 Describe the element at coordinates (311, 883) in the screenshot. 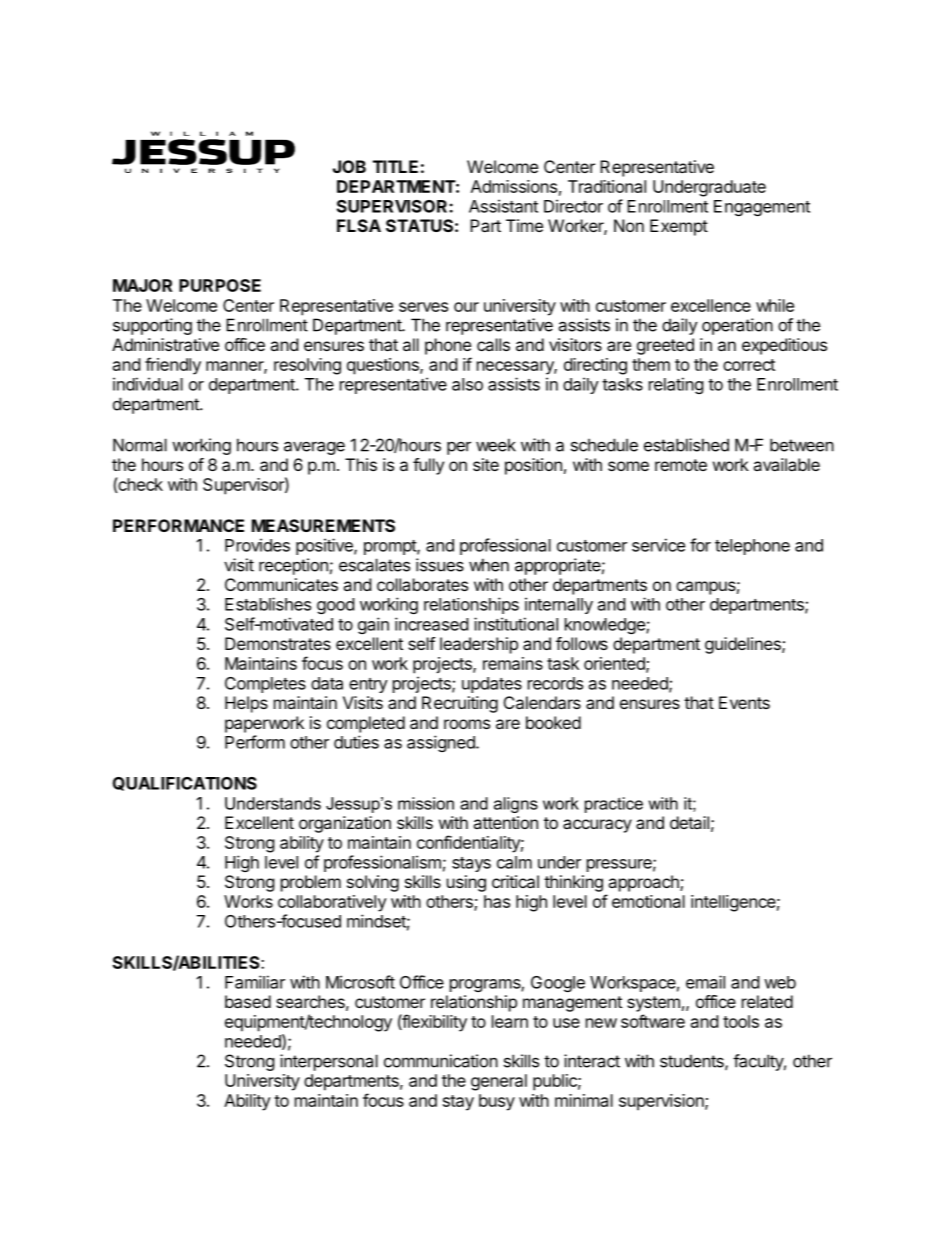

I see `problem` at that location.
